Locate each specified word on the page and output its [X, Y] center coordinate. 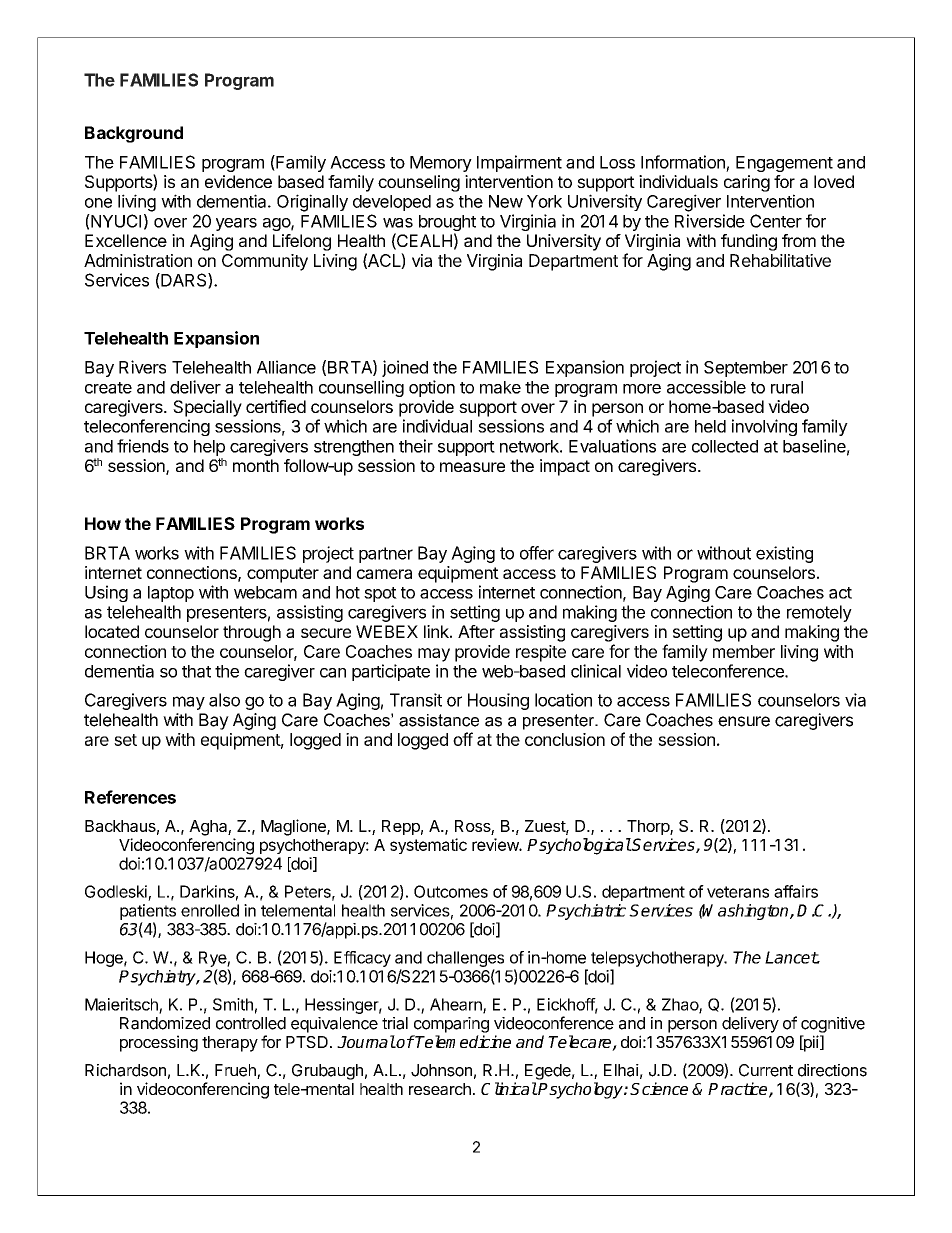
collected [725, 446]
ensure [744, 721]
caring [747, 183]
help [209, 448]
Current [766, 1070]
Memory [441, 164]
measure [472, 467]
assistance [439, 720]
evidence [238, 181]
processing [159, 1043]
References [130, 797]
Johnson [441, 1070]
